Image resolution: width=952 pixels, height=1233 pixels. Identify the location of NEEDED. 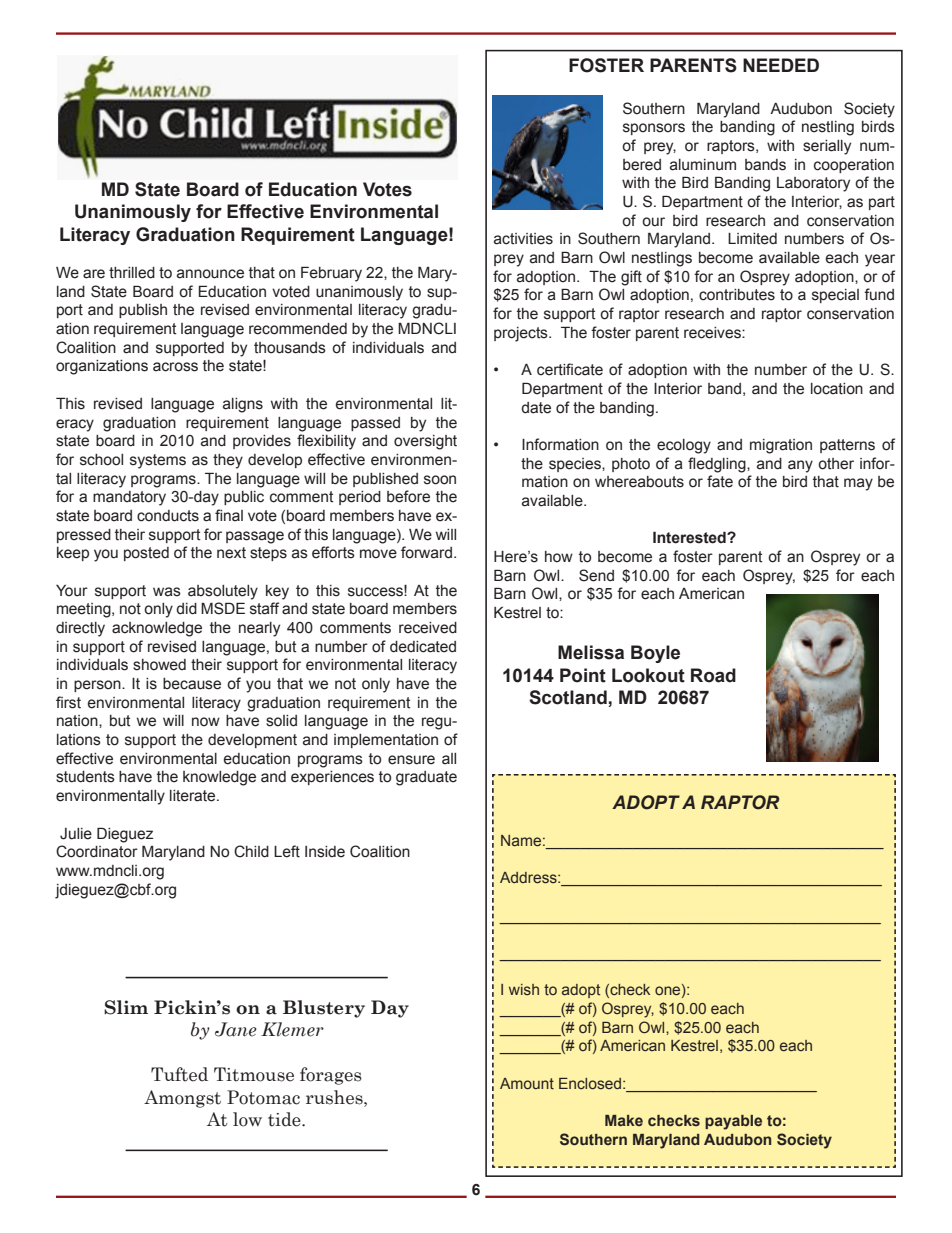
(781, 65).
